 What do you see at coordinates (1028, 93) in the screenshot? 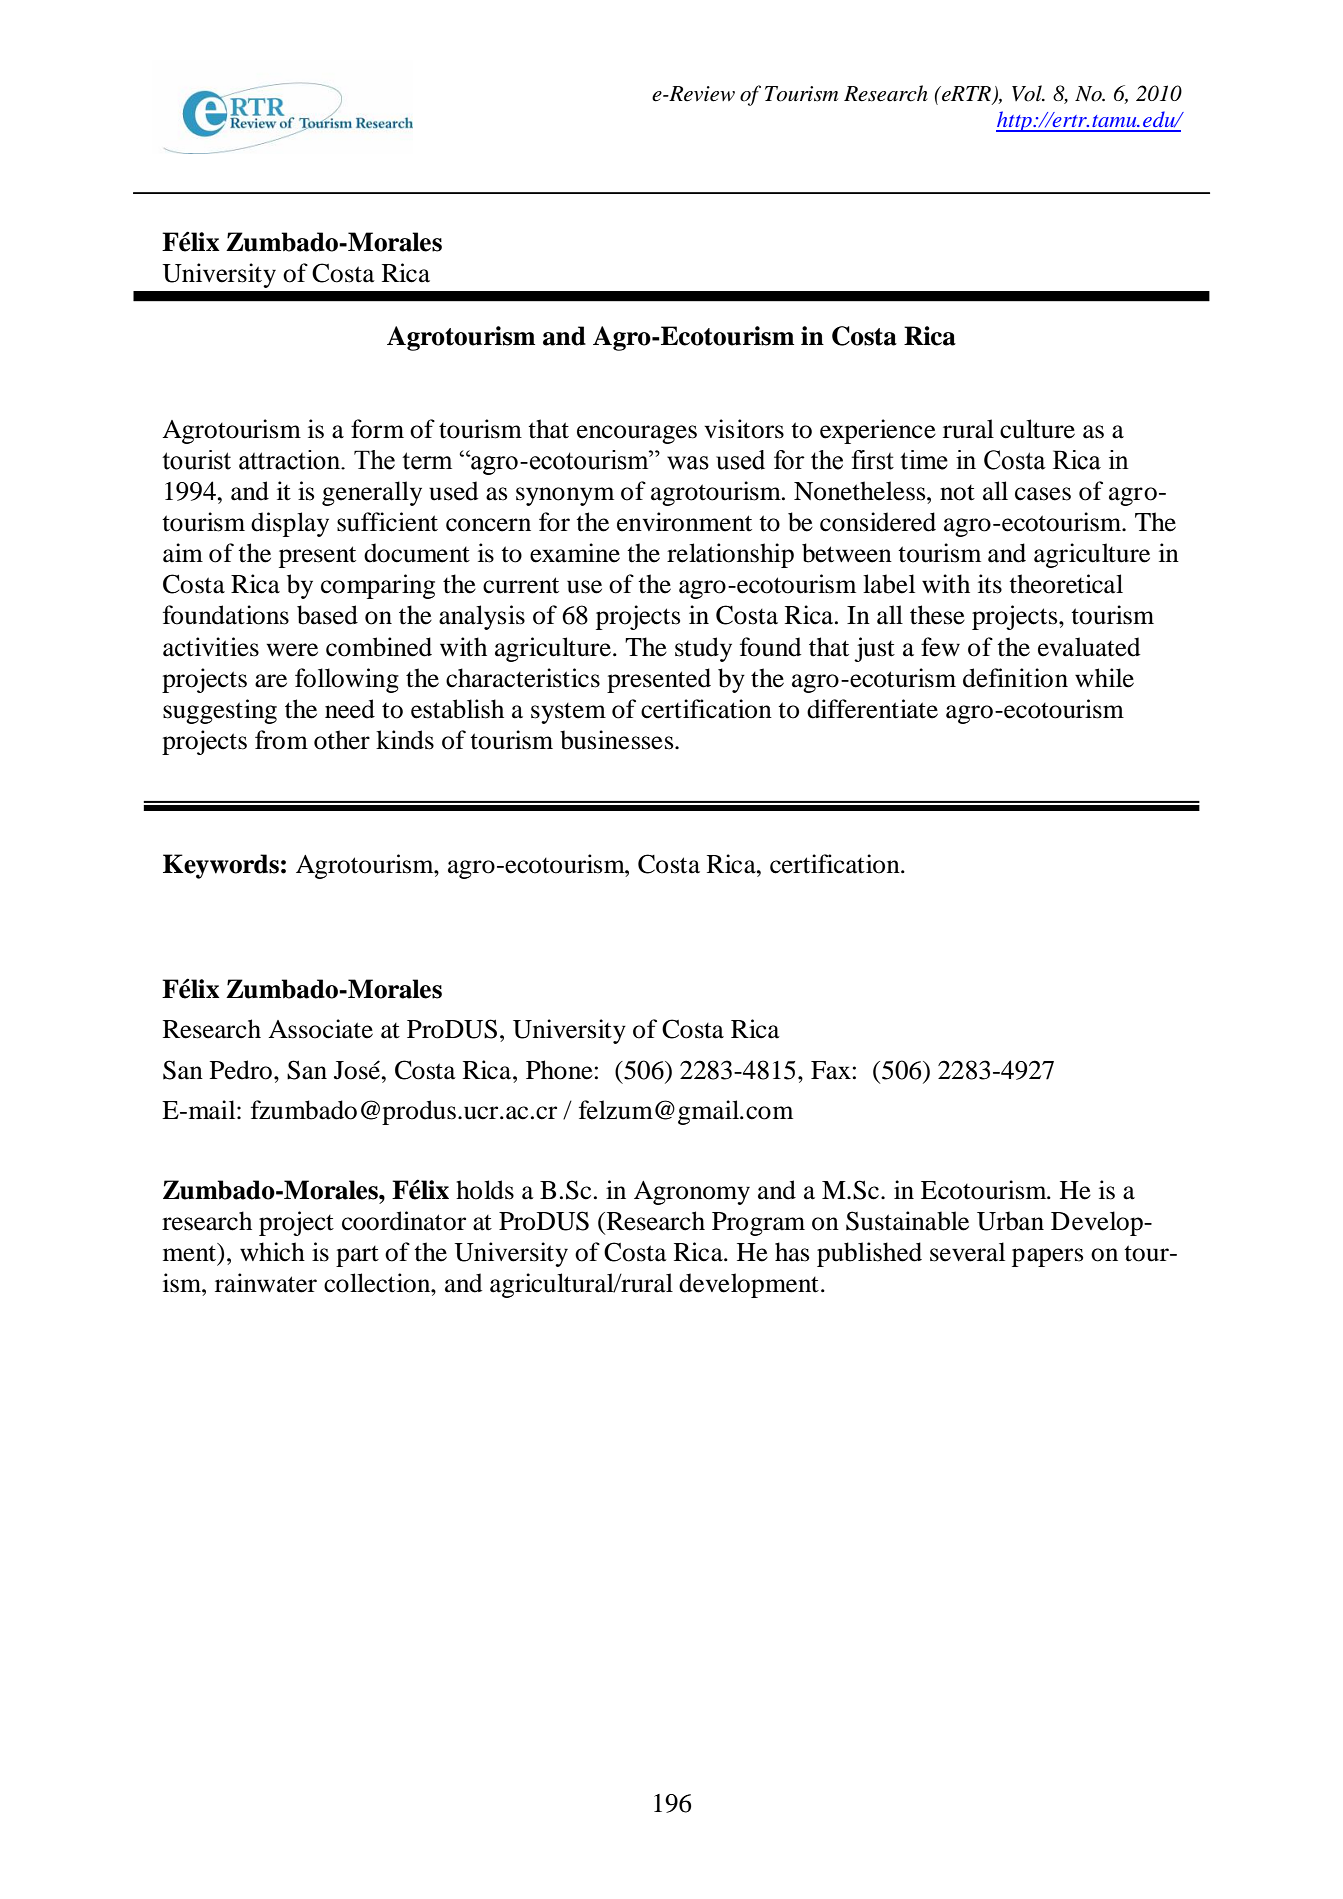
I see `Vol` at bounding box center [1028, 93].
